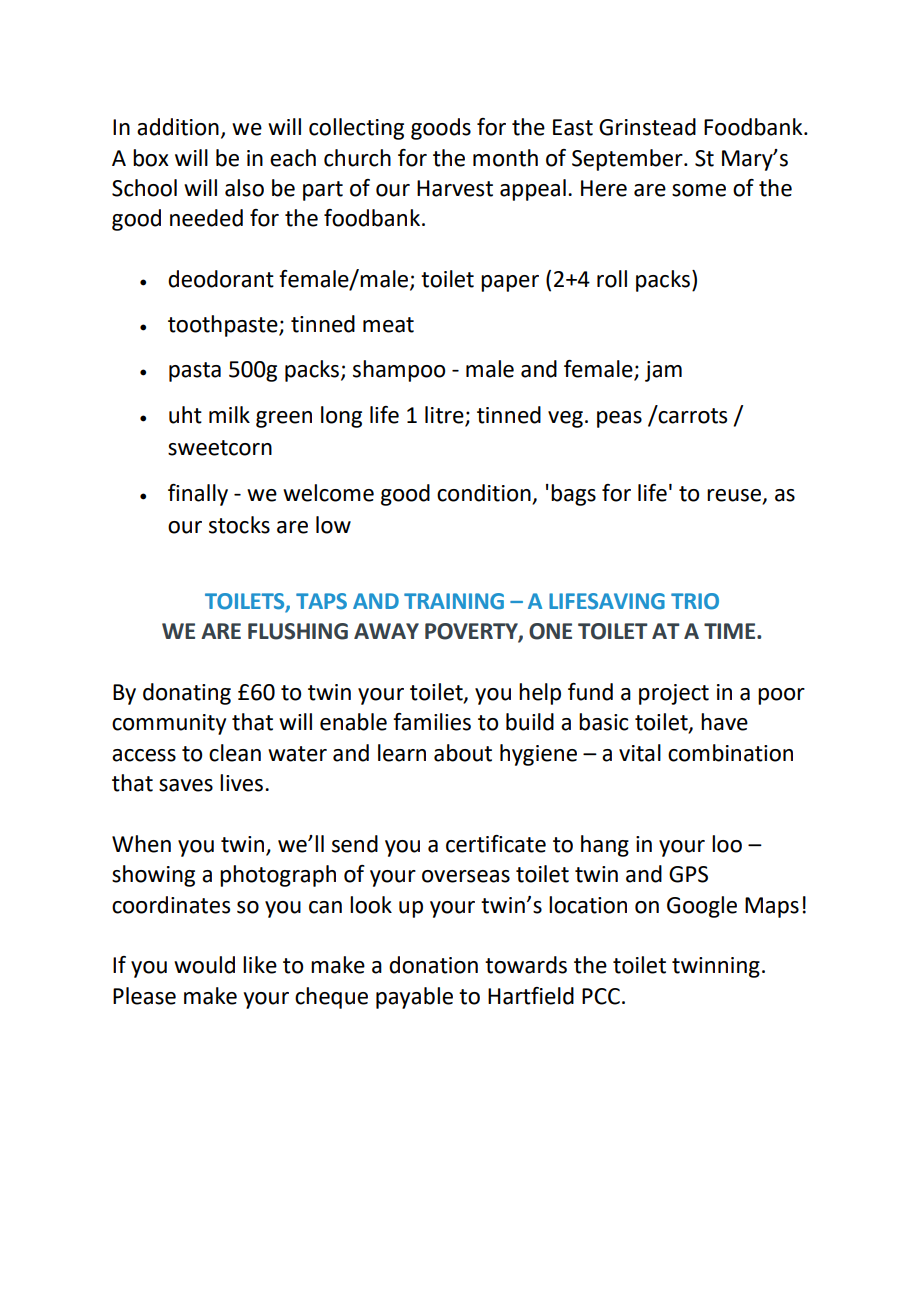  What do you see at coordinates (699, 190) in the screenshot?
I see `some` at bounding box center [699, 190].
